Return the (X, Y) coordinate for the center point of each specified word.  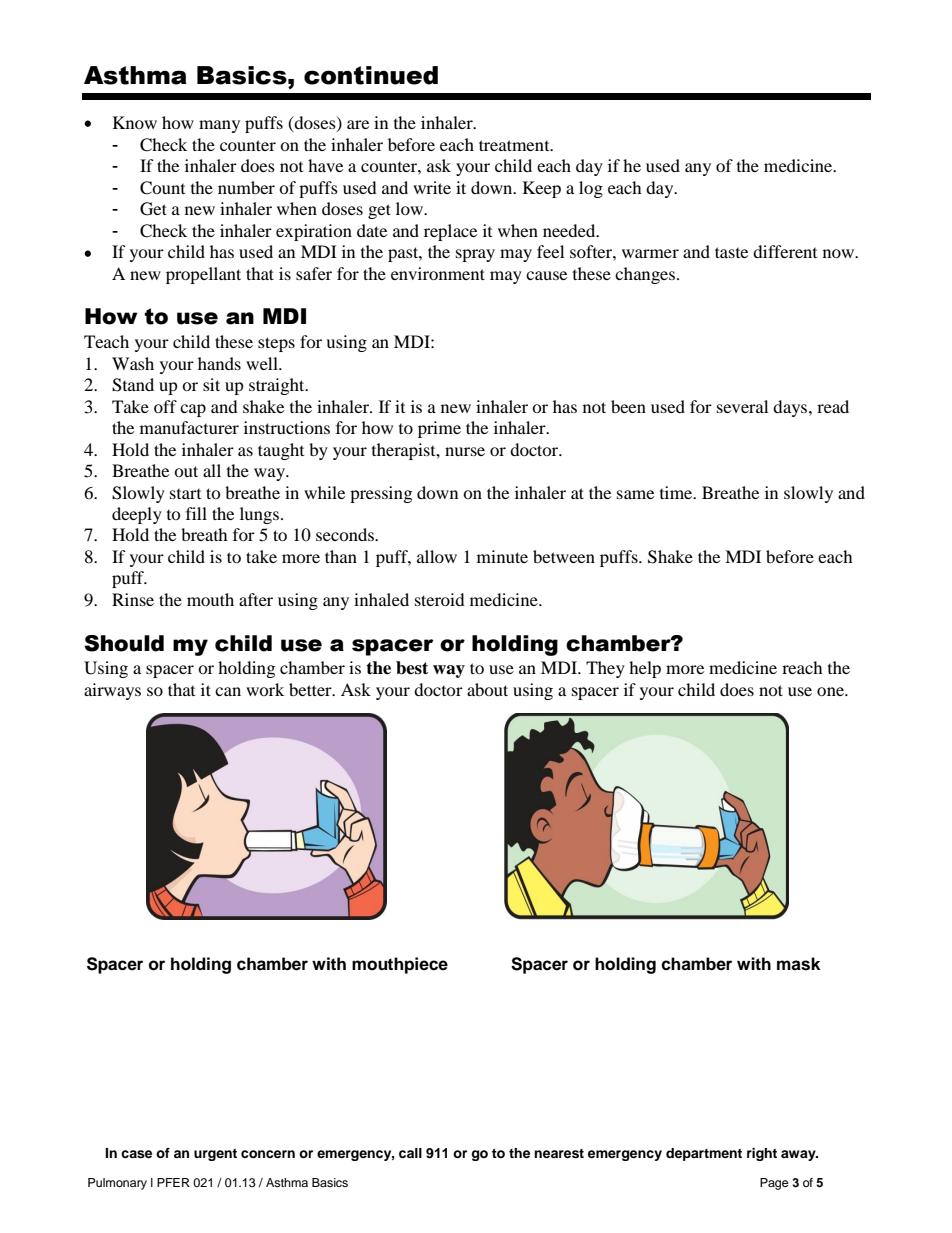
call (410, 1153)
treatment (515, 145)
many (219, 126)
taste (731, 252)
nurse (465, 451)
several (742, 406)
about (487, 689)
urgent (215, 1155)
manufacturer (189, 427)
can (228, 691)
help (645, 669)
